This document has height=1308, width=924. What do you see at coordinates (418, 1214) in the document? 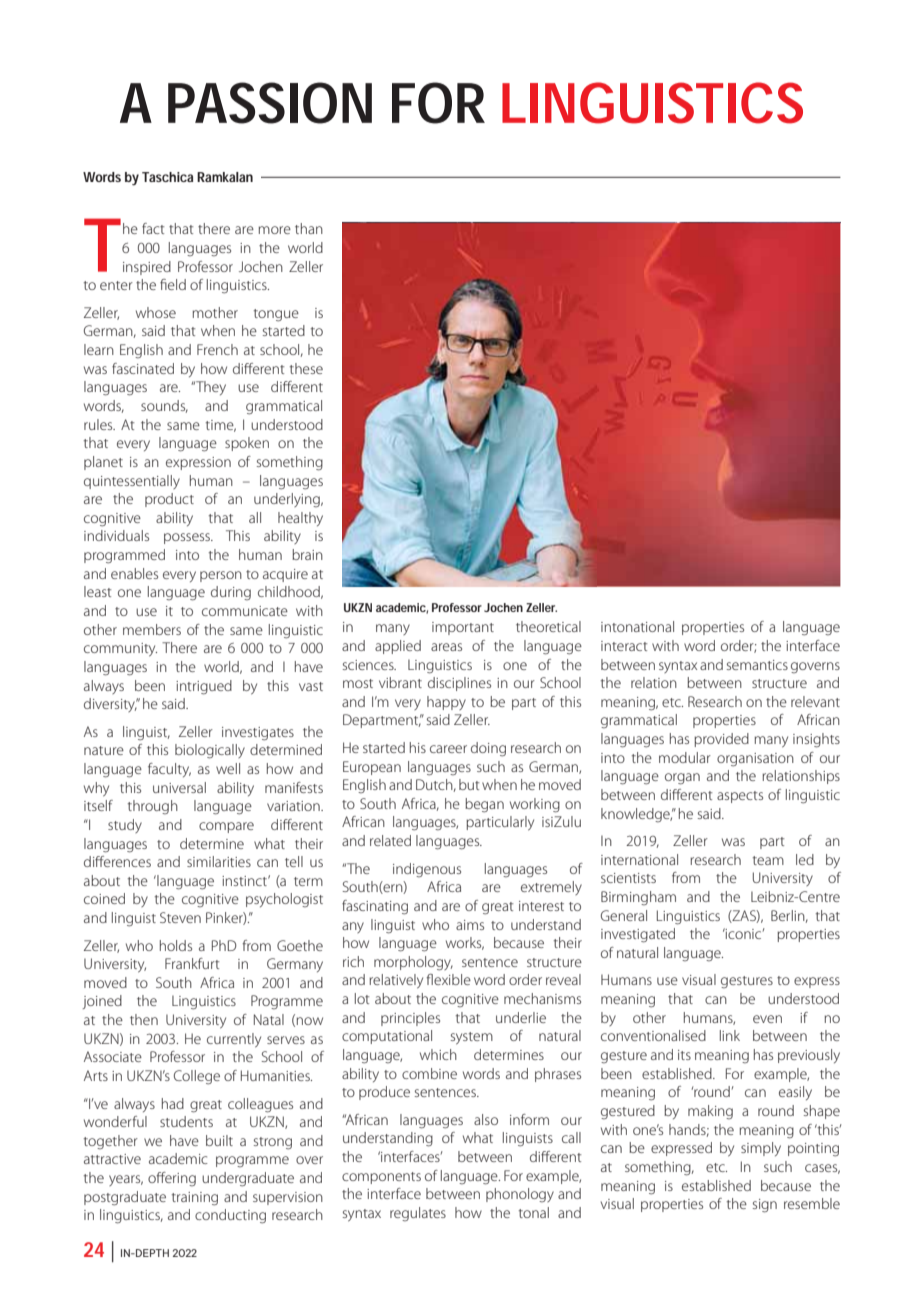
I see `regulates` at bounding box center [418, 1214].
